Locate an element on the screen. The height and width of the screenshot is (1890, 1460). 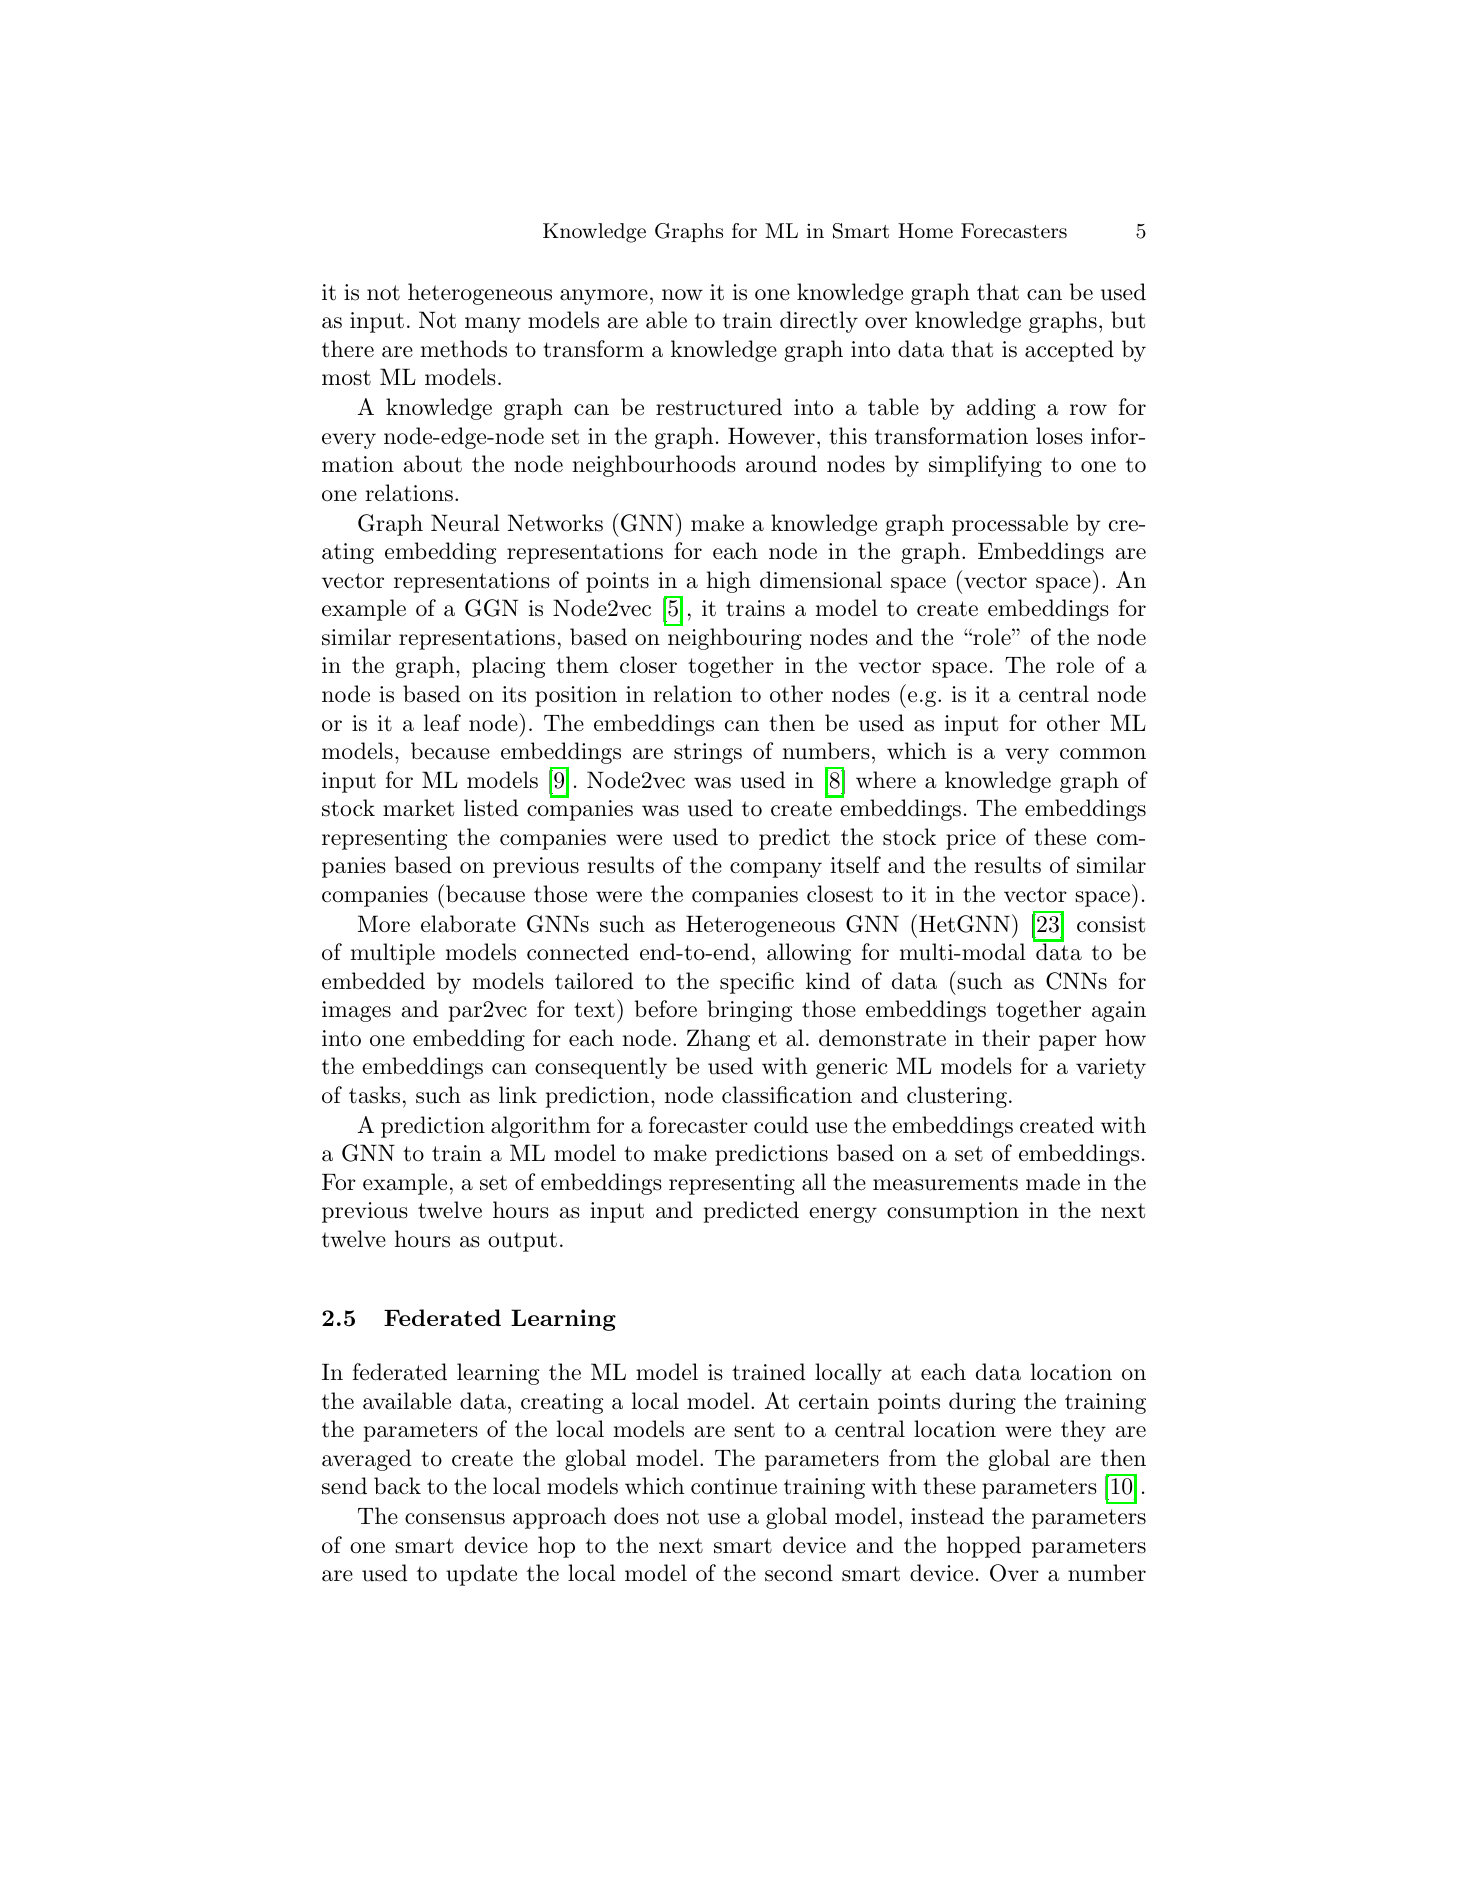
consist is located at coordinates (1111, 924).
